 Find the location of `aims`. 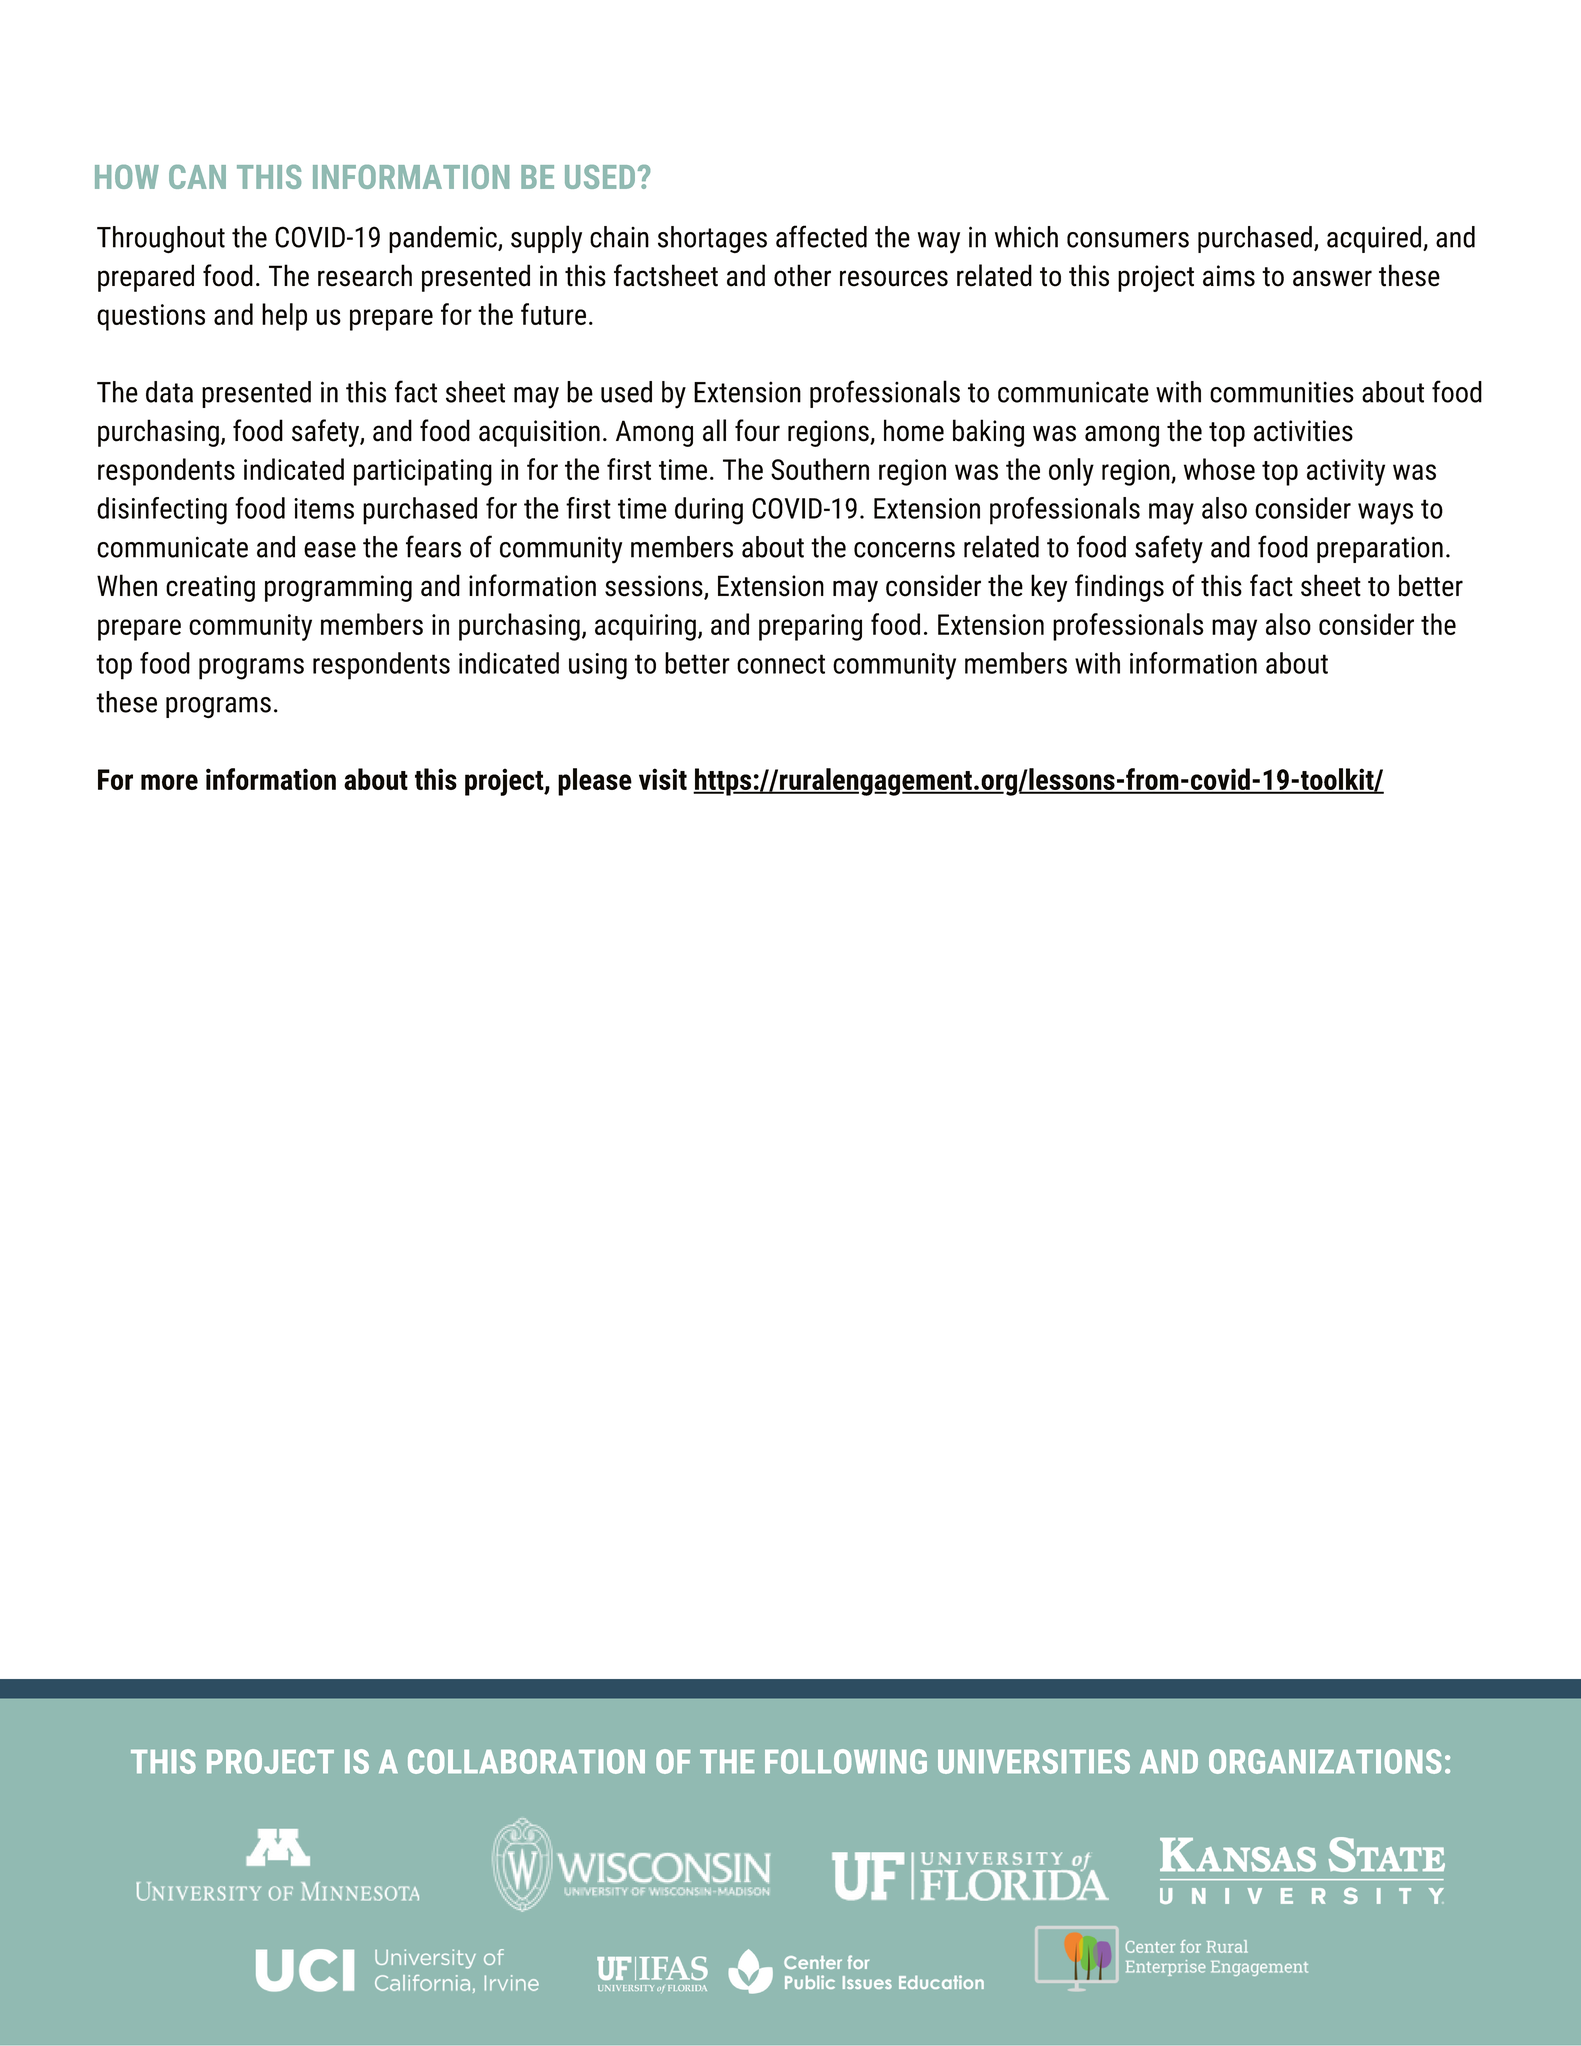

aims is located at coordinates (1229, 276).
